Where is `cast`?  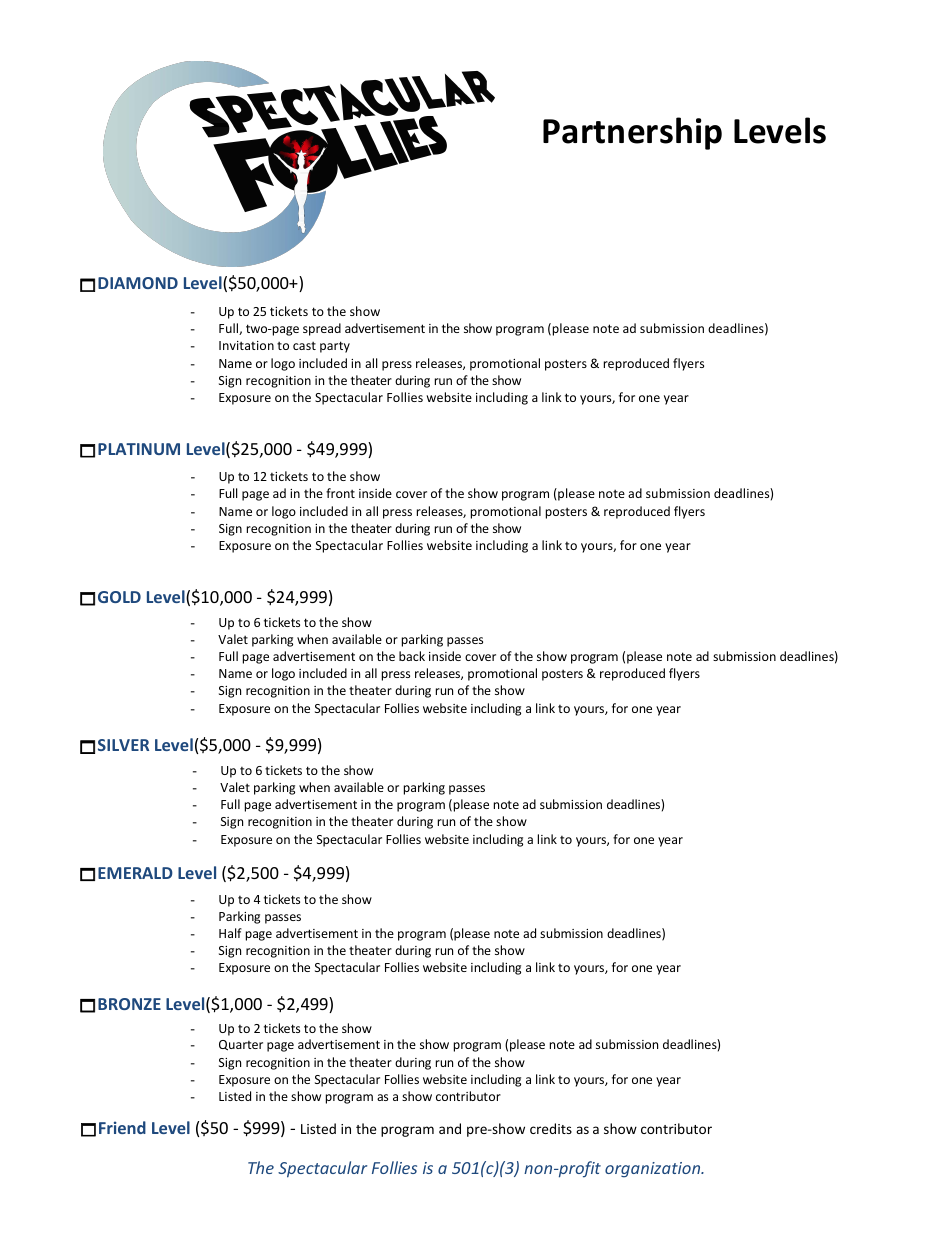
cast is located at coordinates (304, 346).
